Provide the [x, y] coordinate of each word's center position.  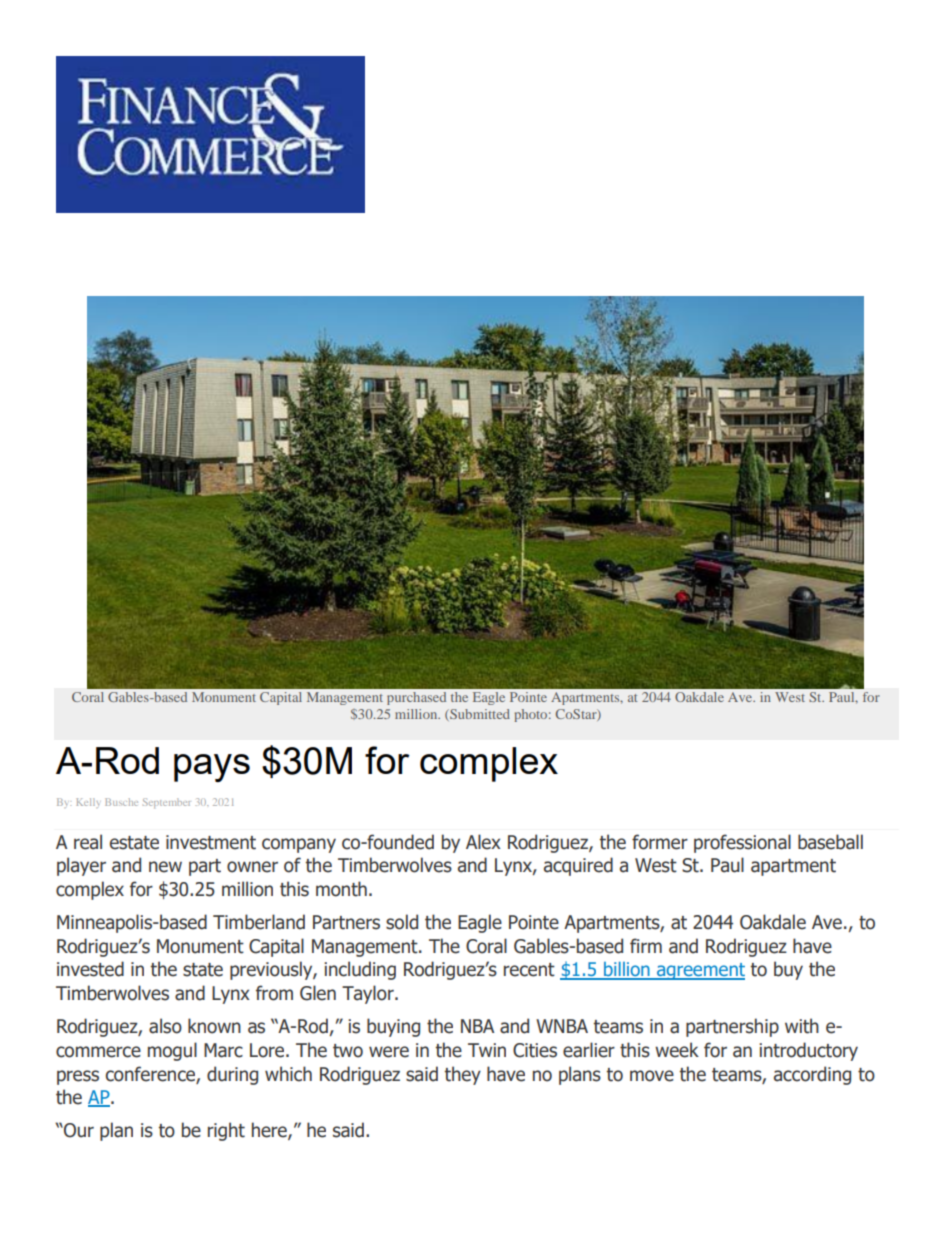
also [165, 1026]
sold [402, 922]
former [660, 842]
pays [212, 768]
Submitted [479, 715]
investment [211, 842]
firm [646, 945]
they [462, 1075]
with [802, 1026]
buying [393, 1027]
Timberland [259, 922]
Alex [483, 842]
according [812, 1075]
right [226, 1131]
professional [742, 843]
